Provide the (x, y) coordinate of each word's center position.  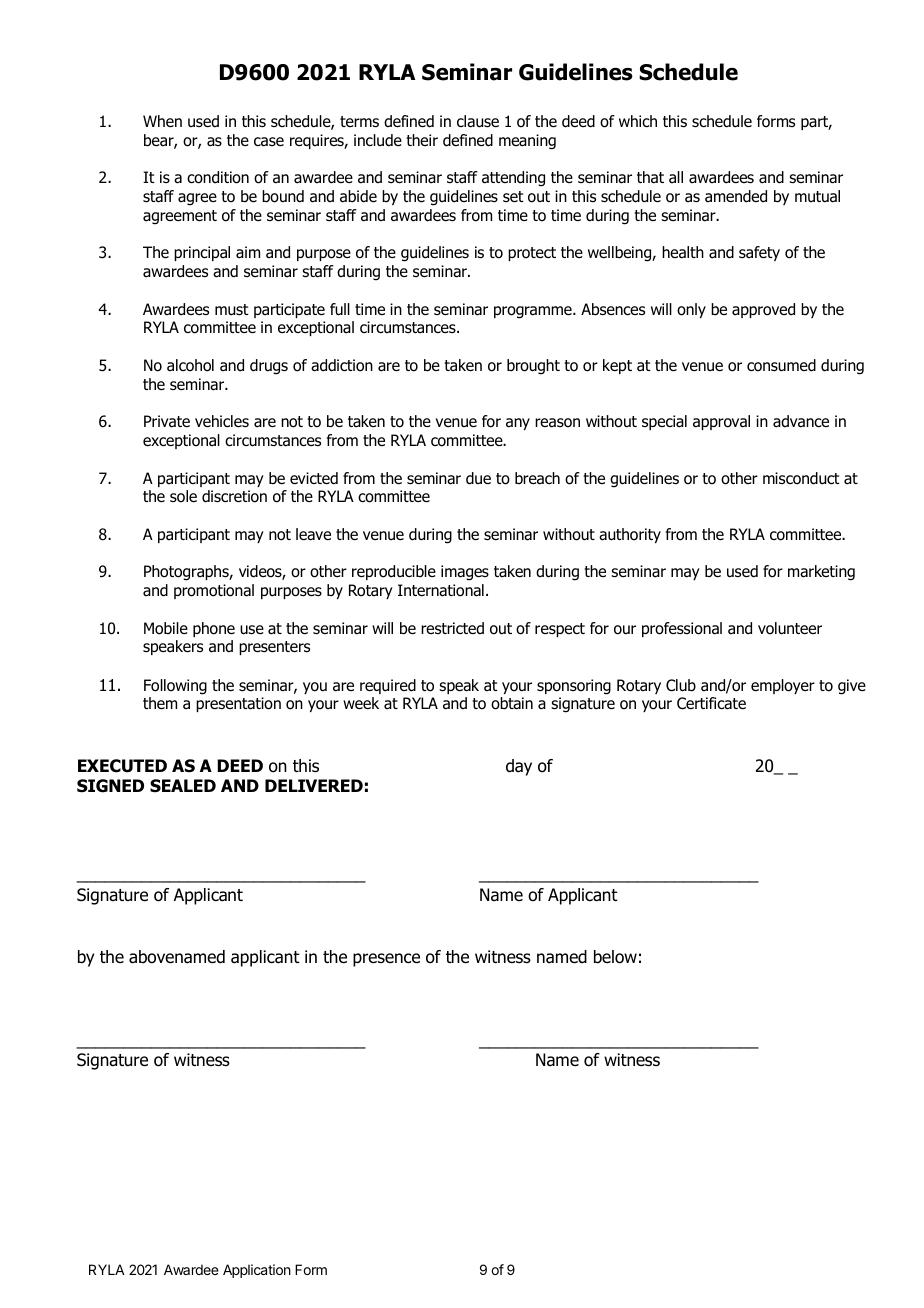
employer (783, 686)
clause (478, 121)
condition (218, 177)
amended (736, 196)
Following (175, 687)
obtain (512, 703)
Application (257, 1271)
